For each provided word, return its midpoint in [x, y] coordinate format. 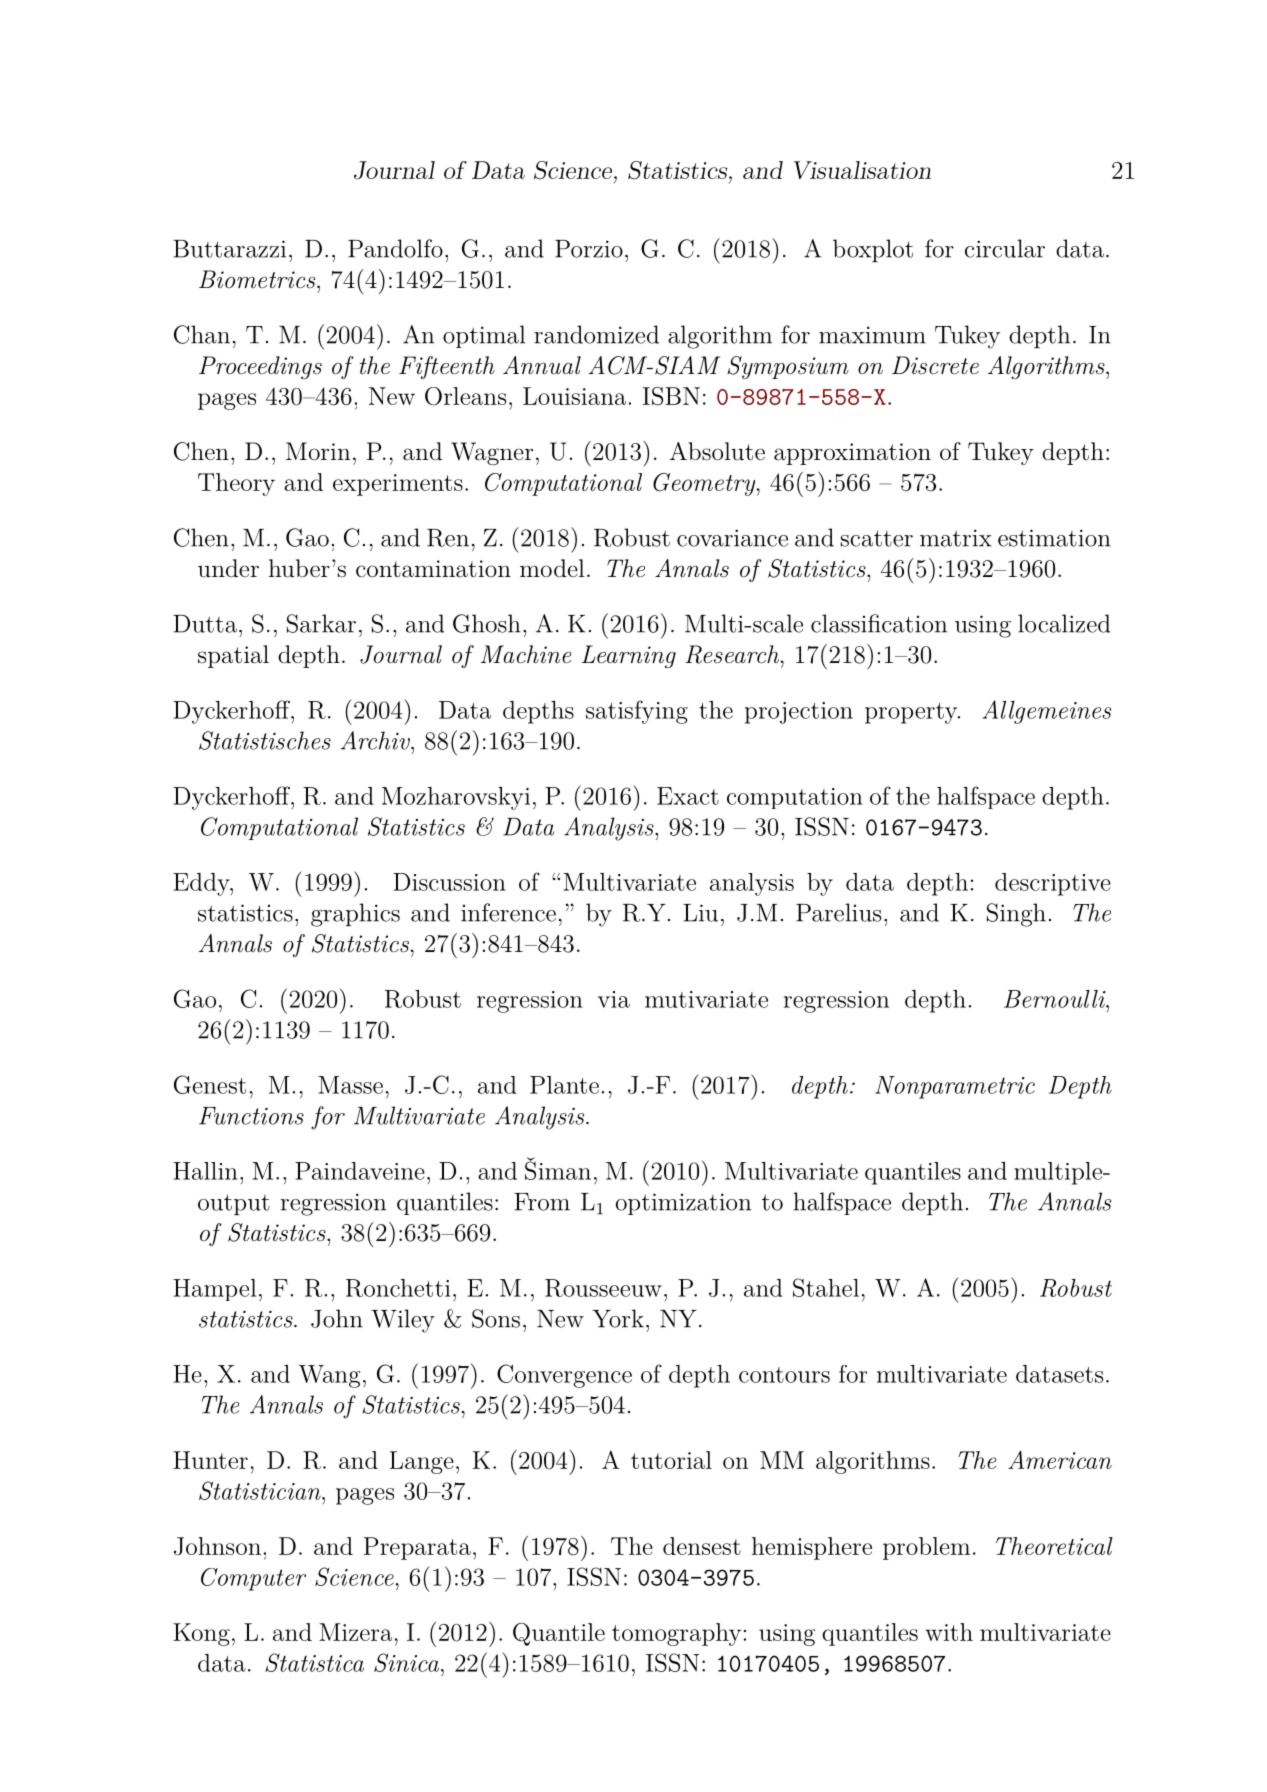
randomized [596, 334]
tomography [676, 1634]
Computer [253, 1579]
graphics [355, 915]
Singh [1016, 915]
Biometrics [258, 279]
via [614, 999]
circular [1005, 248]
